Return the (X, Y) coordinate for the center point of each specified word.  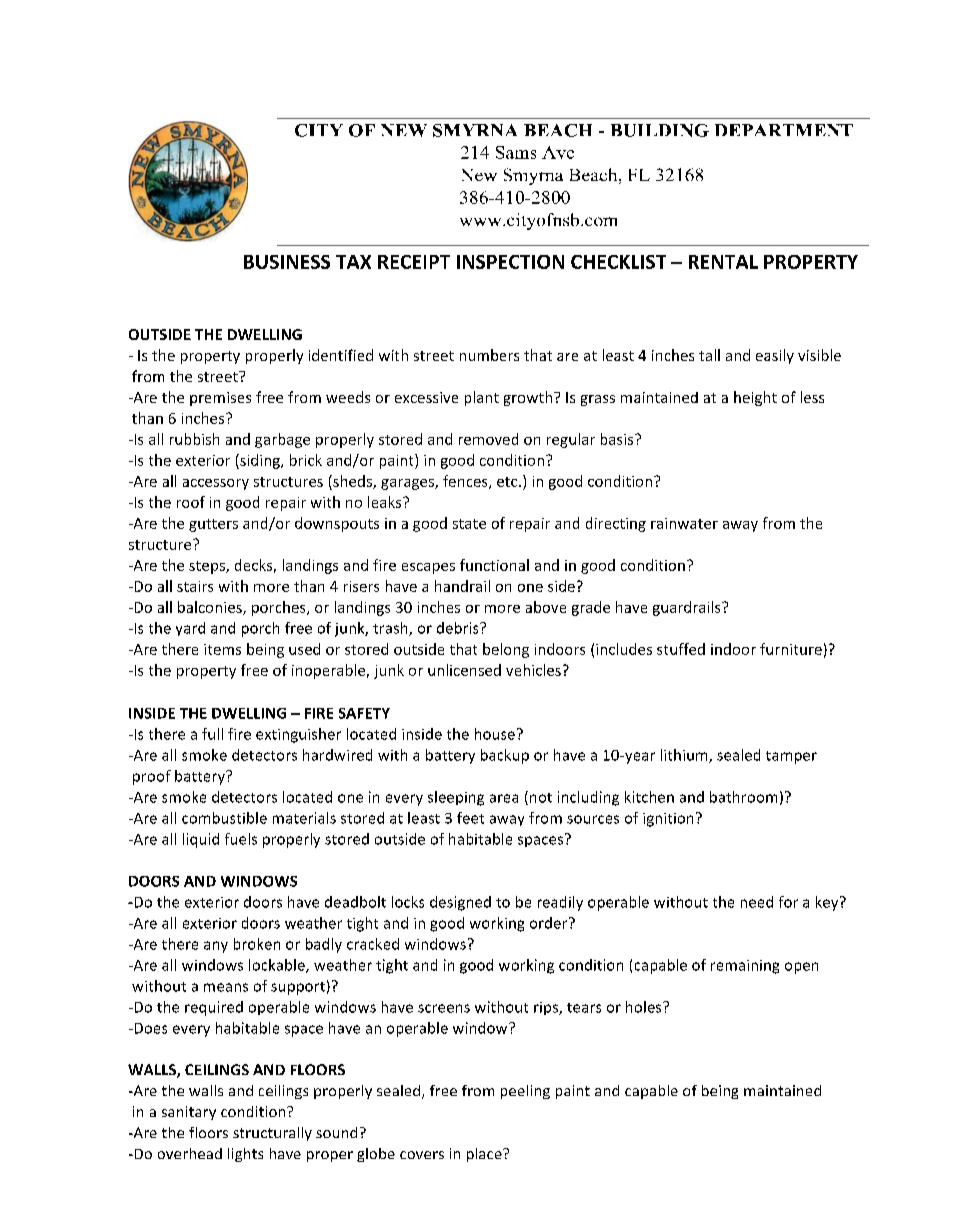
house (495, 734)
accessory (216, 484)
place (485, 1155)
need (757, 902)
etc (508, 482)
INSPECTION (510, 262)
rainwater (684, 523)
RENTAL (723, 262)
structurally (272, 1134)
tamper (791, 757)
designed (460, 903)
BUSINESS (287, 262)
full (212, 734)
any (216, 947)
